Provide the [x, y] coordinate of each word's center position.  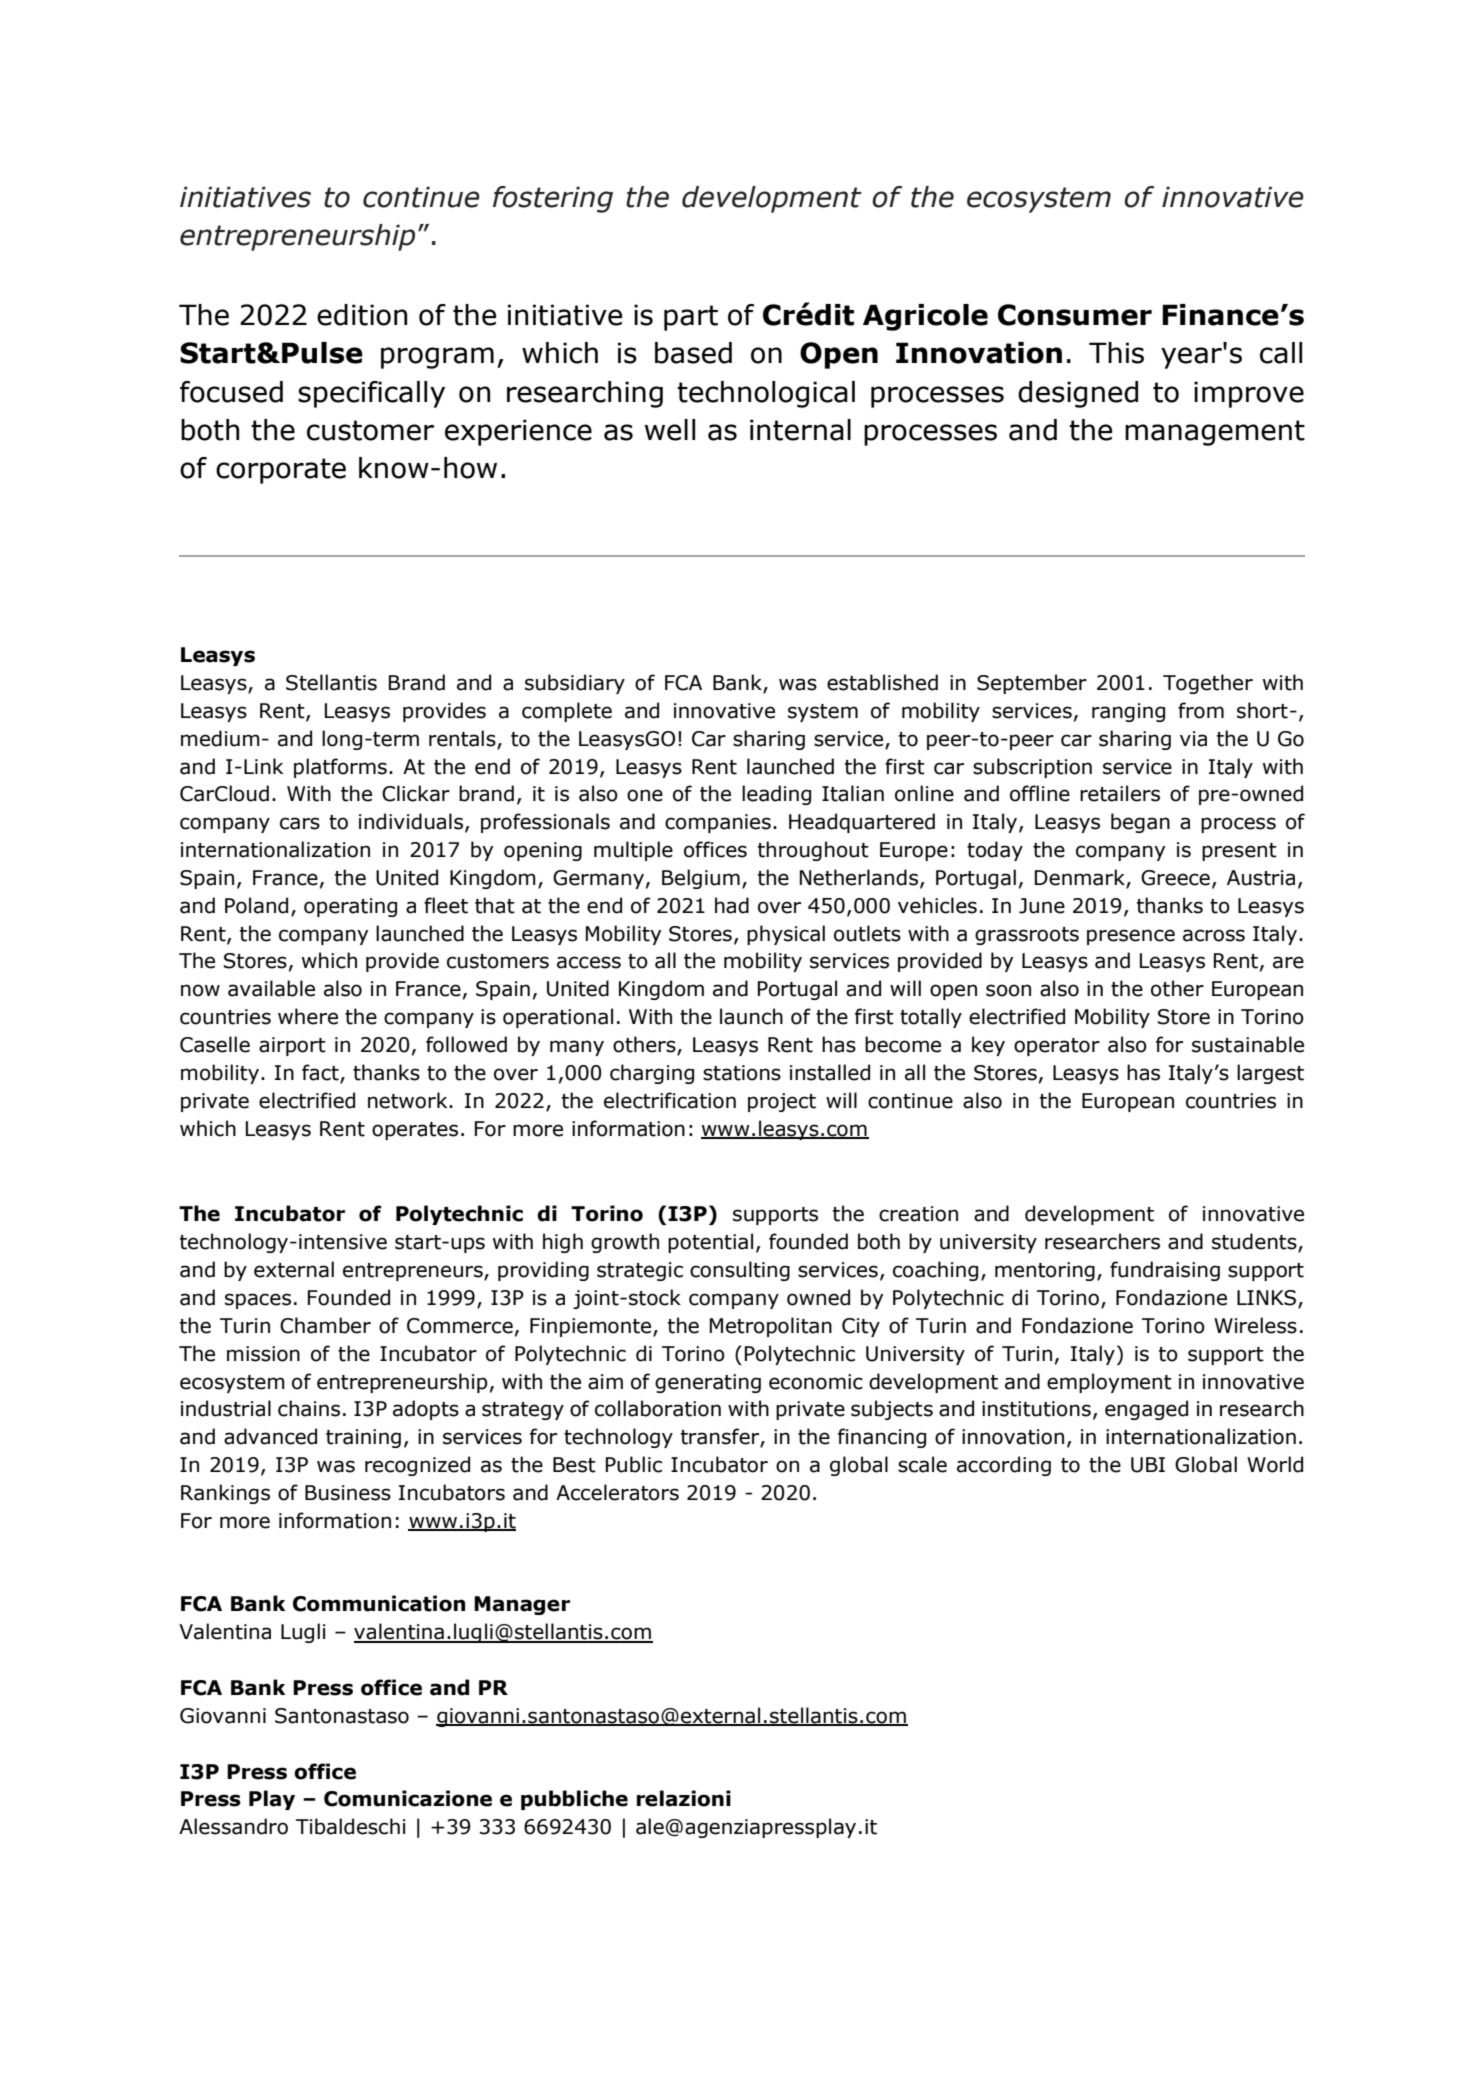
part [691, 318]
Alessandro [233, 1826]
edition [362, 315]
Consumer [1075, 315]
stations [742, 1073]
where [308, 1016]
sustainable [1248, 1044]
